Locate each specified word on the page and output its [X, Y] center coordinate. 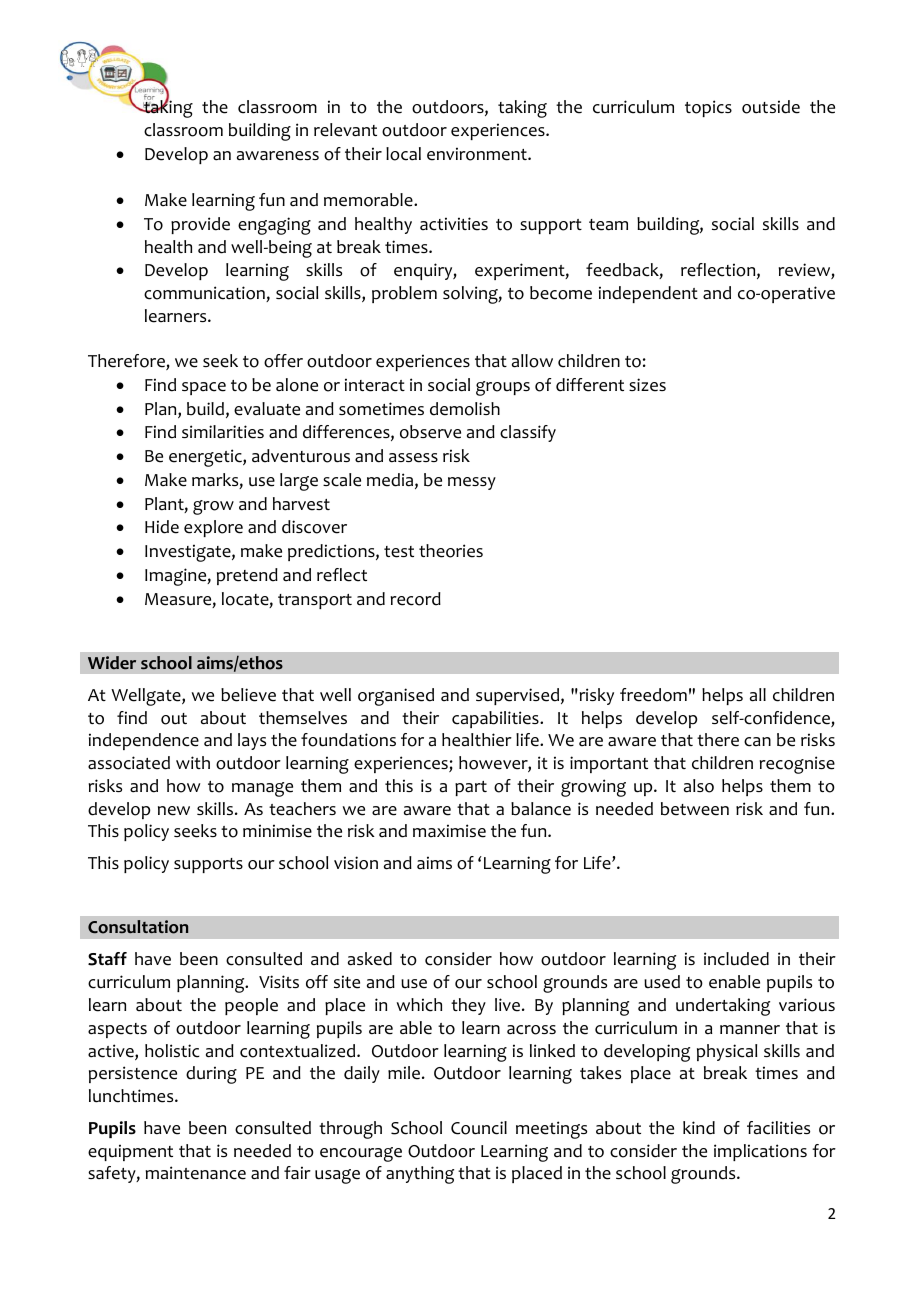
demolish [465, 409]
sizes [647, 385]
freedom [653, 695]
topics [708, 108]
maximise [449, 831]
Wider [112, 663]
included [736, 959]
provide [200, 225]
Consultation [138, 927]
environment [478, 154]
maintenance [196, 1173]
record [416, 599]
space [204, 388]
